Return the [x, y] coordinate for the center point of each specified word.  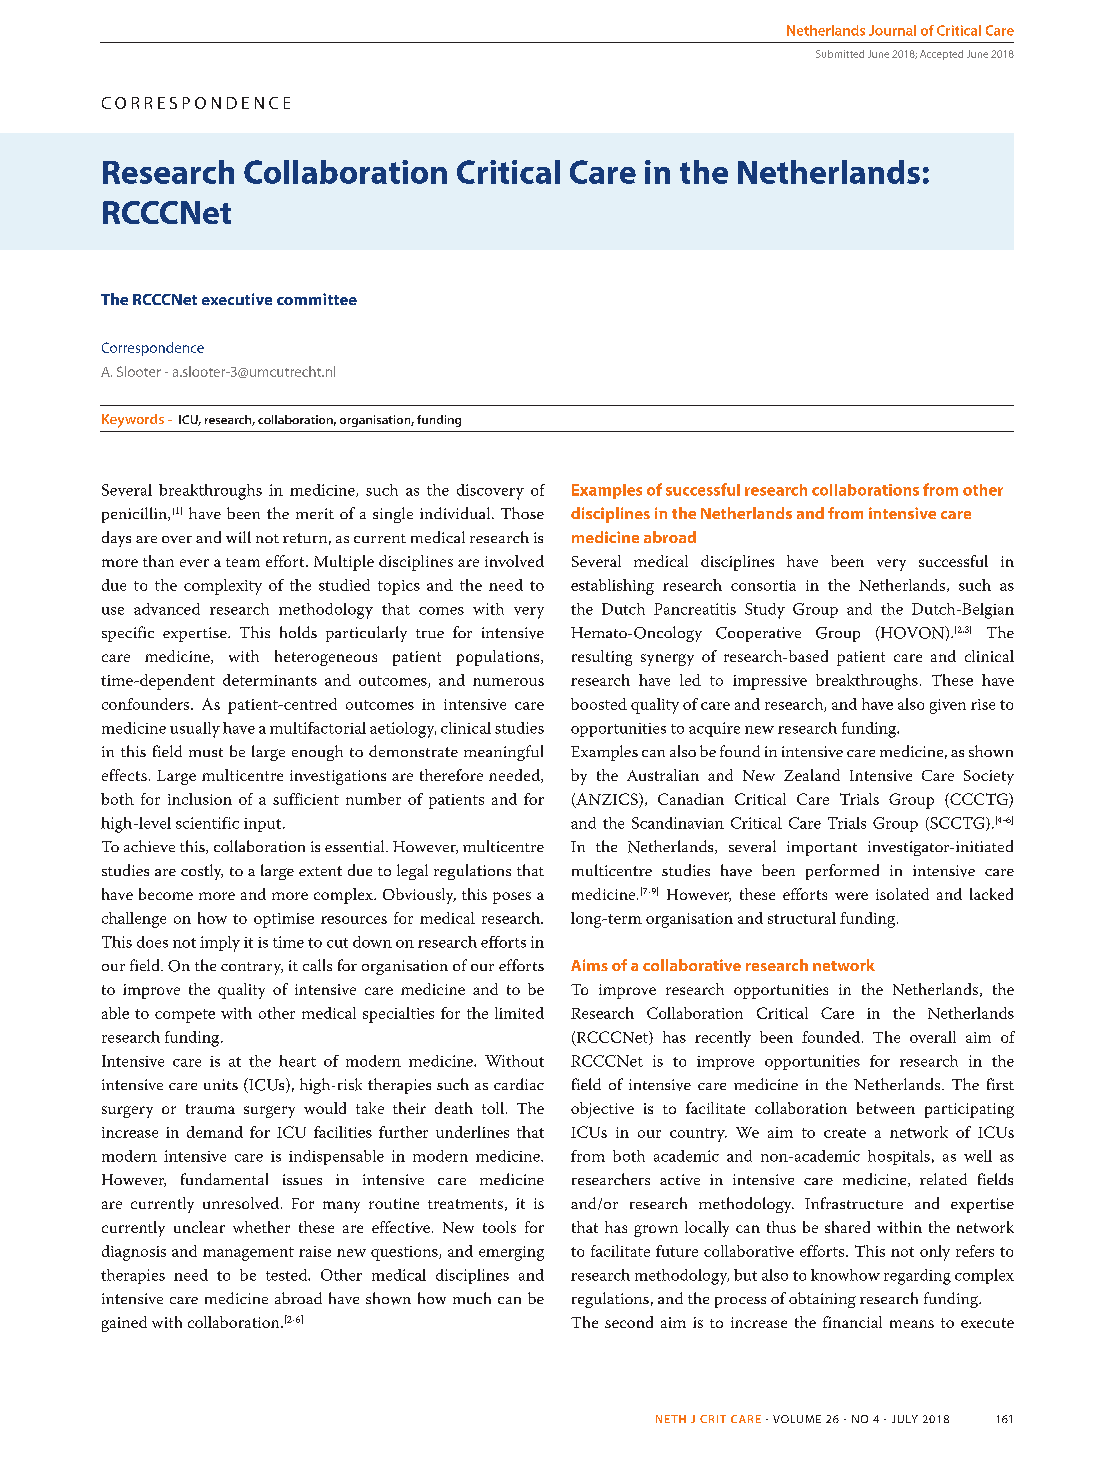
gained [124, 1324]
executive [237, 299]
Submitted [840, 54]
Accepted [941, 55]
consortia [763, 585]
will [238, 537]
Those [522, 513]
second [629, 1322]
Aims [589, 965]
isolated [902, 894]
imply [220, 944]
